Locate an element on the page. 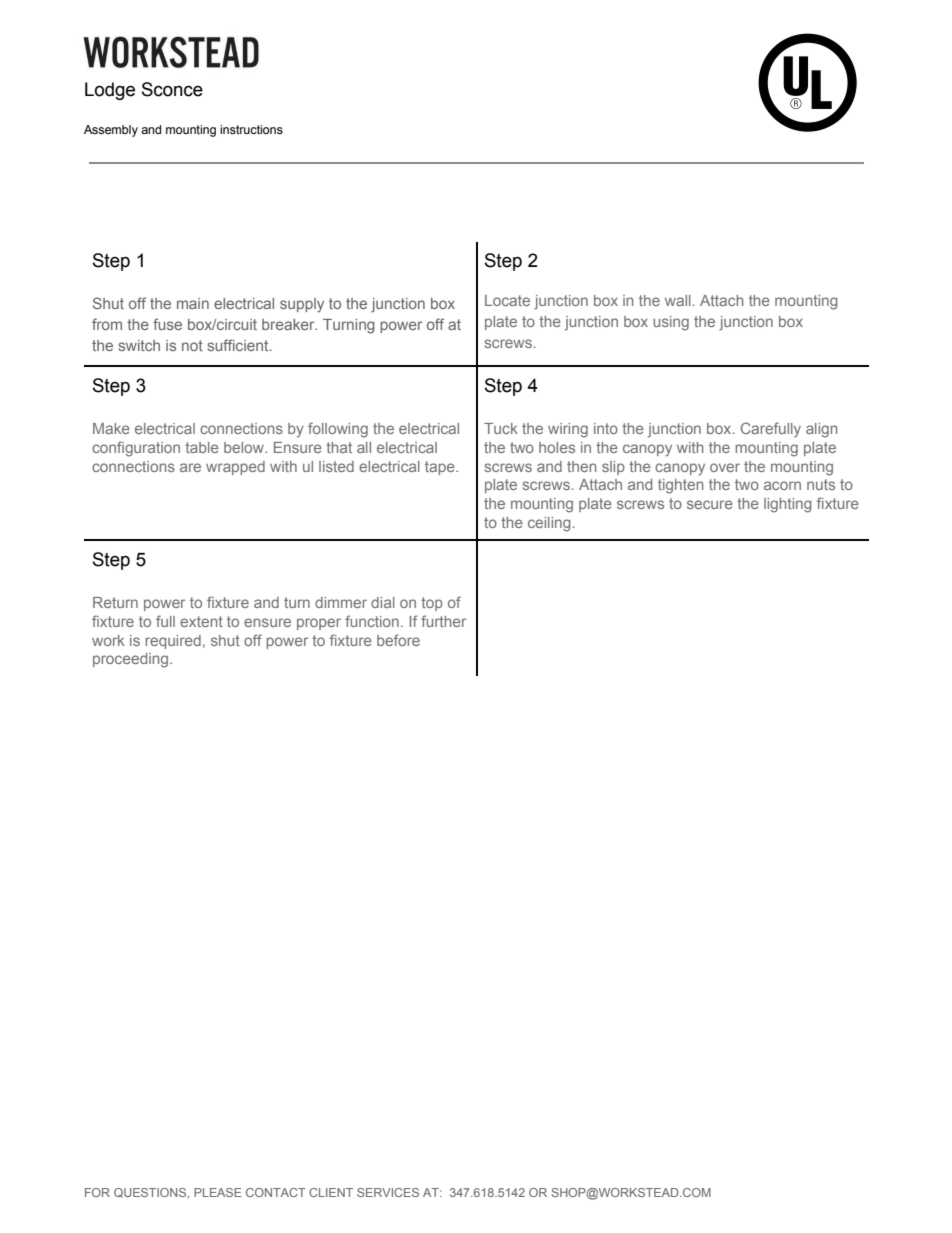  wall is located at coordinates (678, 300).
